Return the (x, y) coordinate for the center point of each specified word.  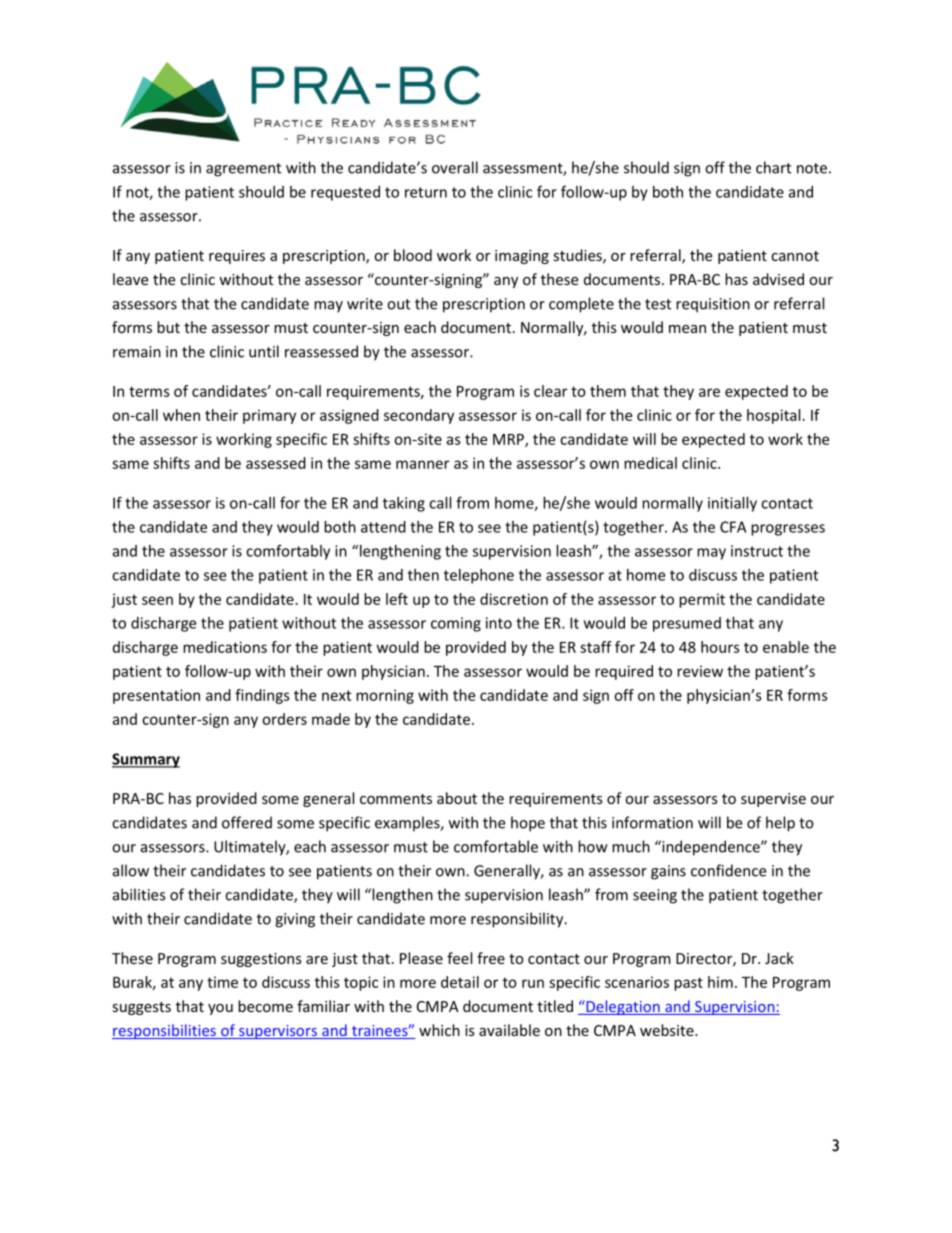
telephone (479, 576)
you (220, 1009)
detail (460, 982)
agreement (243, 170)
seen (157, 600)
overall (455, 167)
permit (702, 600)
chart (773, 167)
